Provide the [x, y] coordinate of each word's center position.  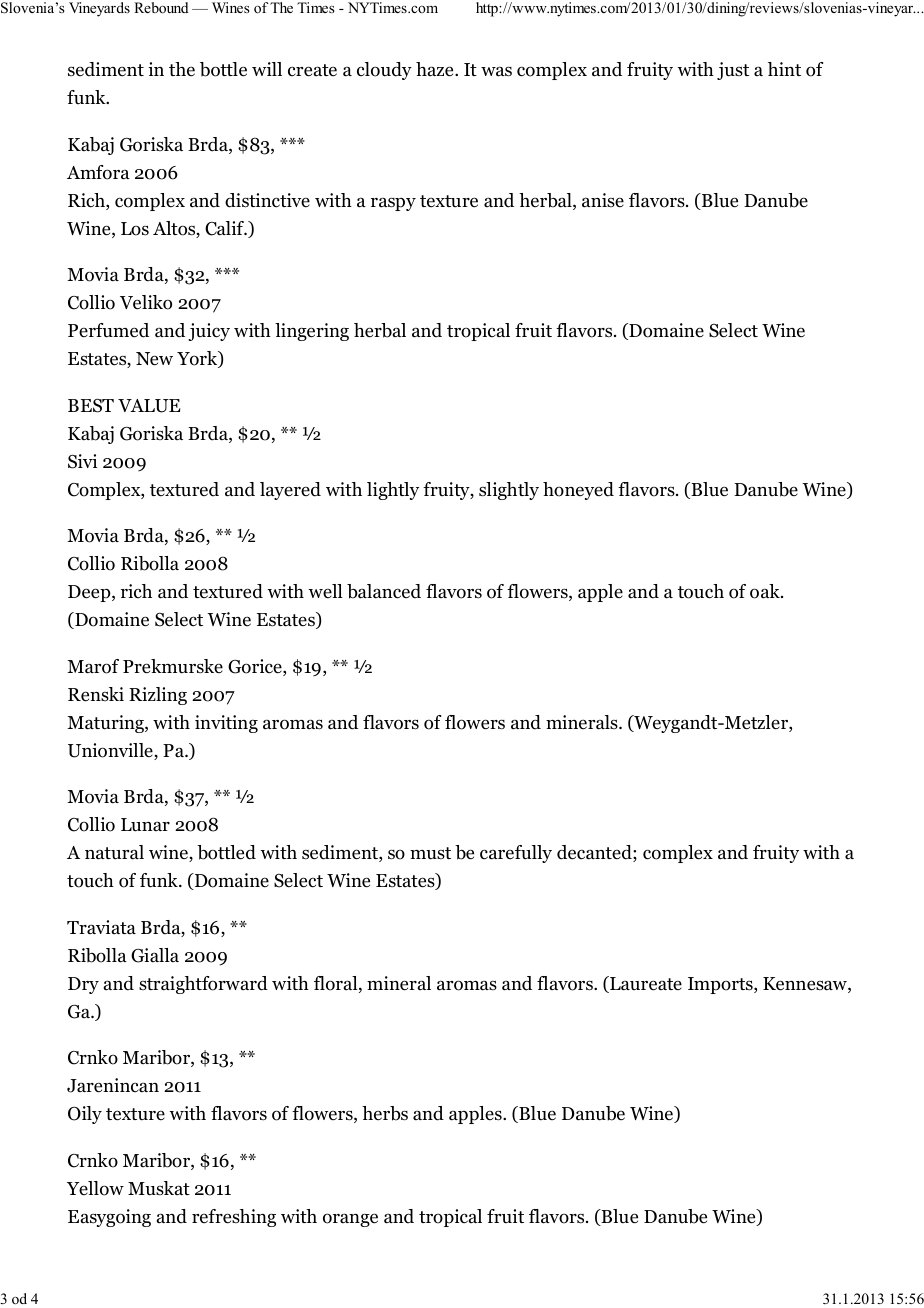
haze [436, 69]
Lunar [145, 825]
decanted [595, 853]
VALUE [149, 406]
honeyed [578, 491]
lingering [312, 332]
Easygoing [109, 1218]
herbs [385, 1113]
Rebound [161, 7]
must [430, 853]
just [733, 71]
